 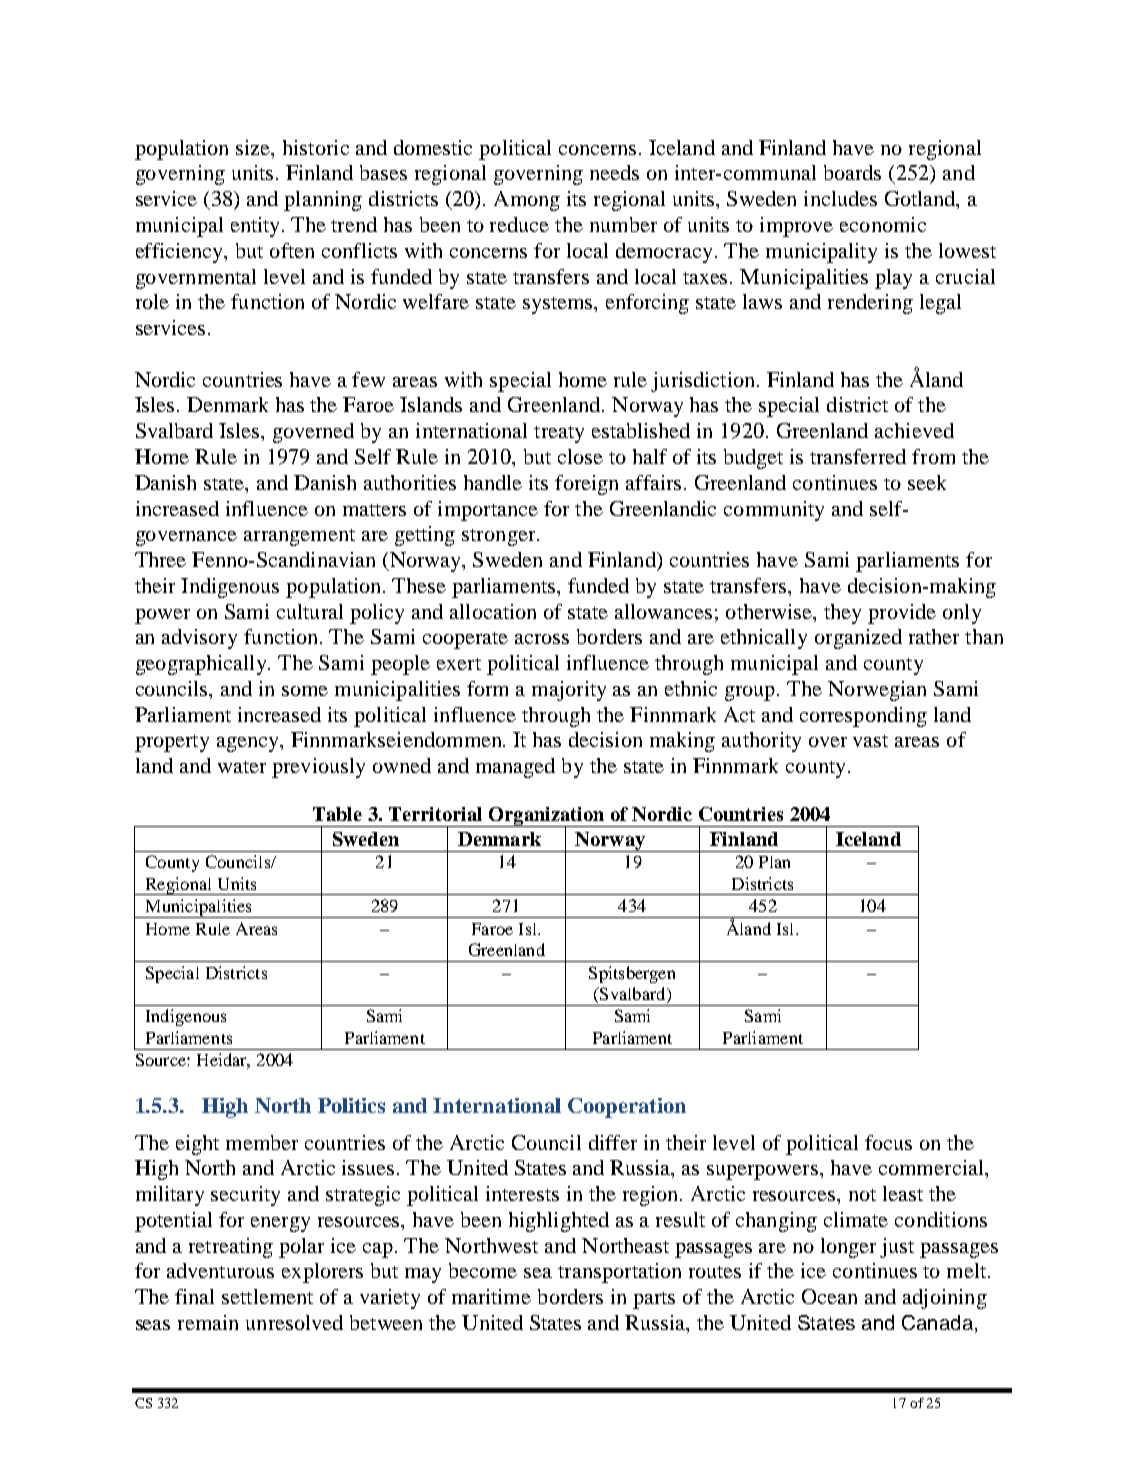 What do you see at coordinates (249, 744) in the document?
I see `agency` at bounding box center [249, 744].
